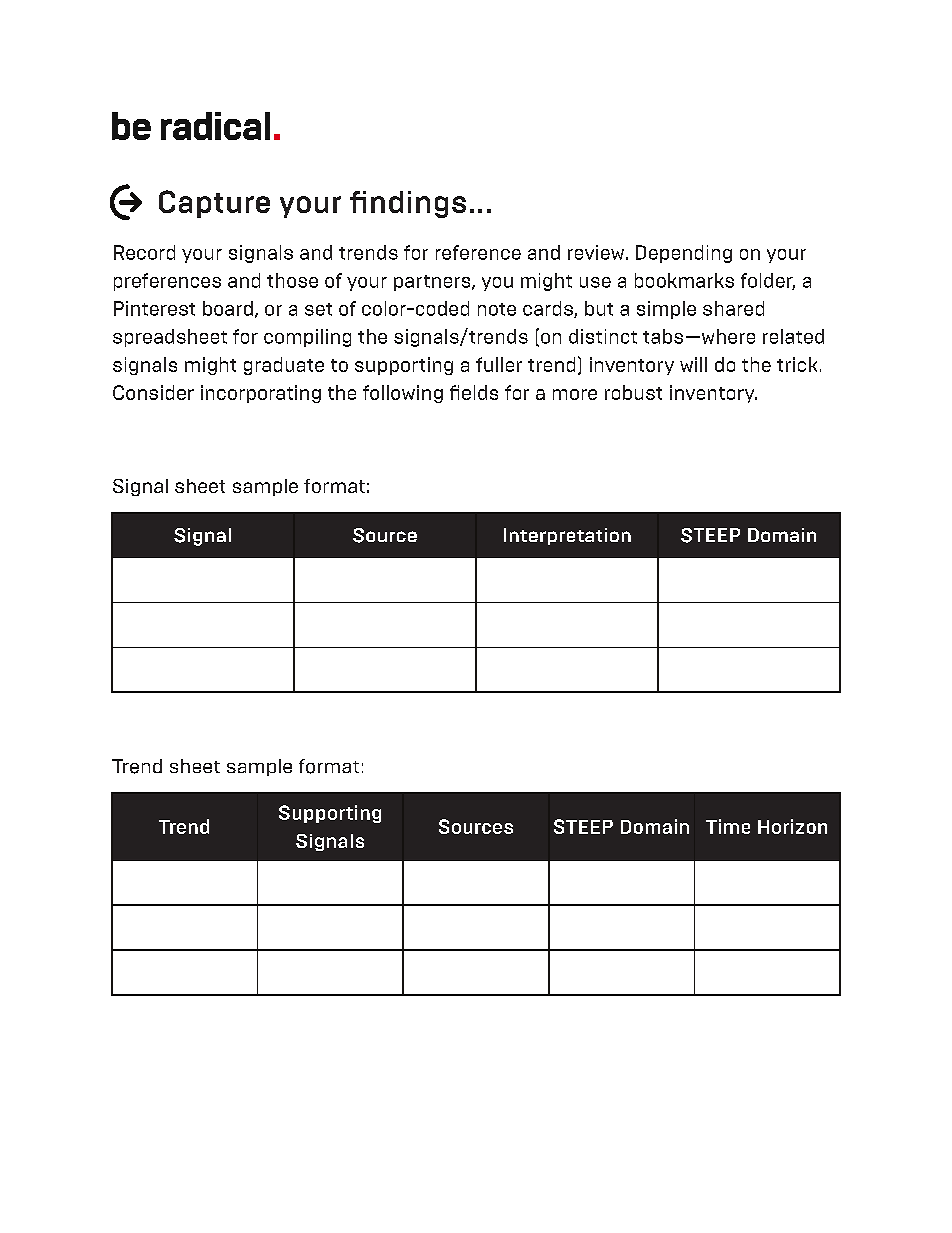 The height and width of the image is (1233, 952). Describe the element at coordinates (284, 366) in the image. I see `graduate` at that location.
